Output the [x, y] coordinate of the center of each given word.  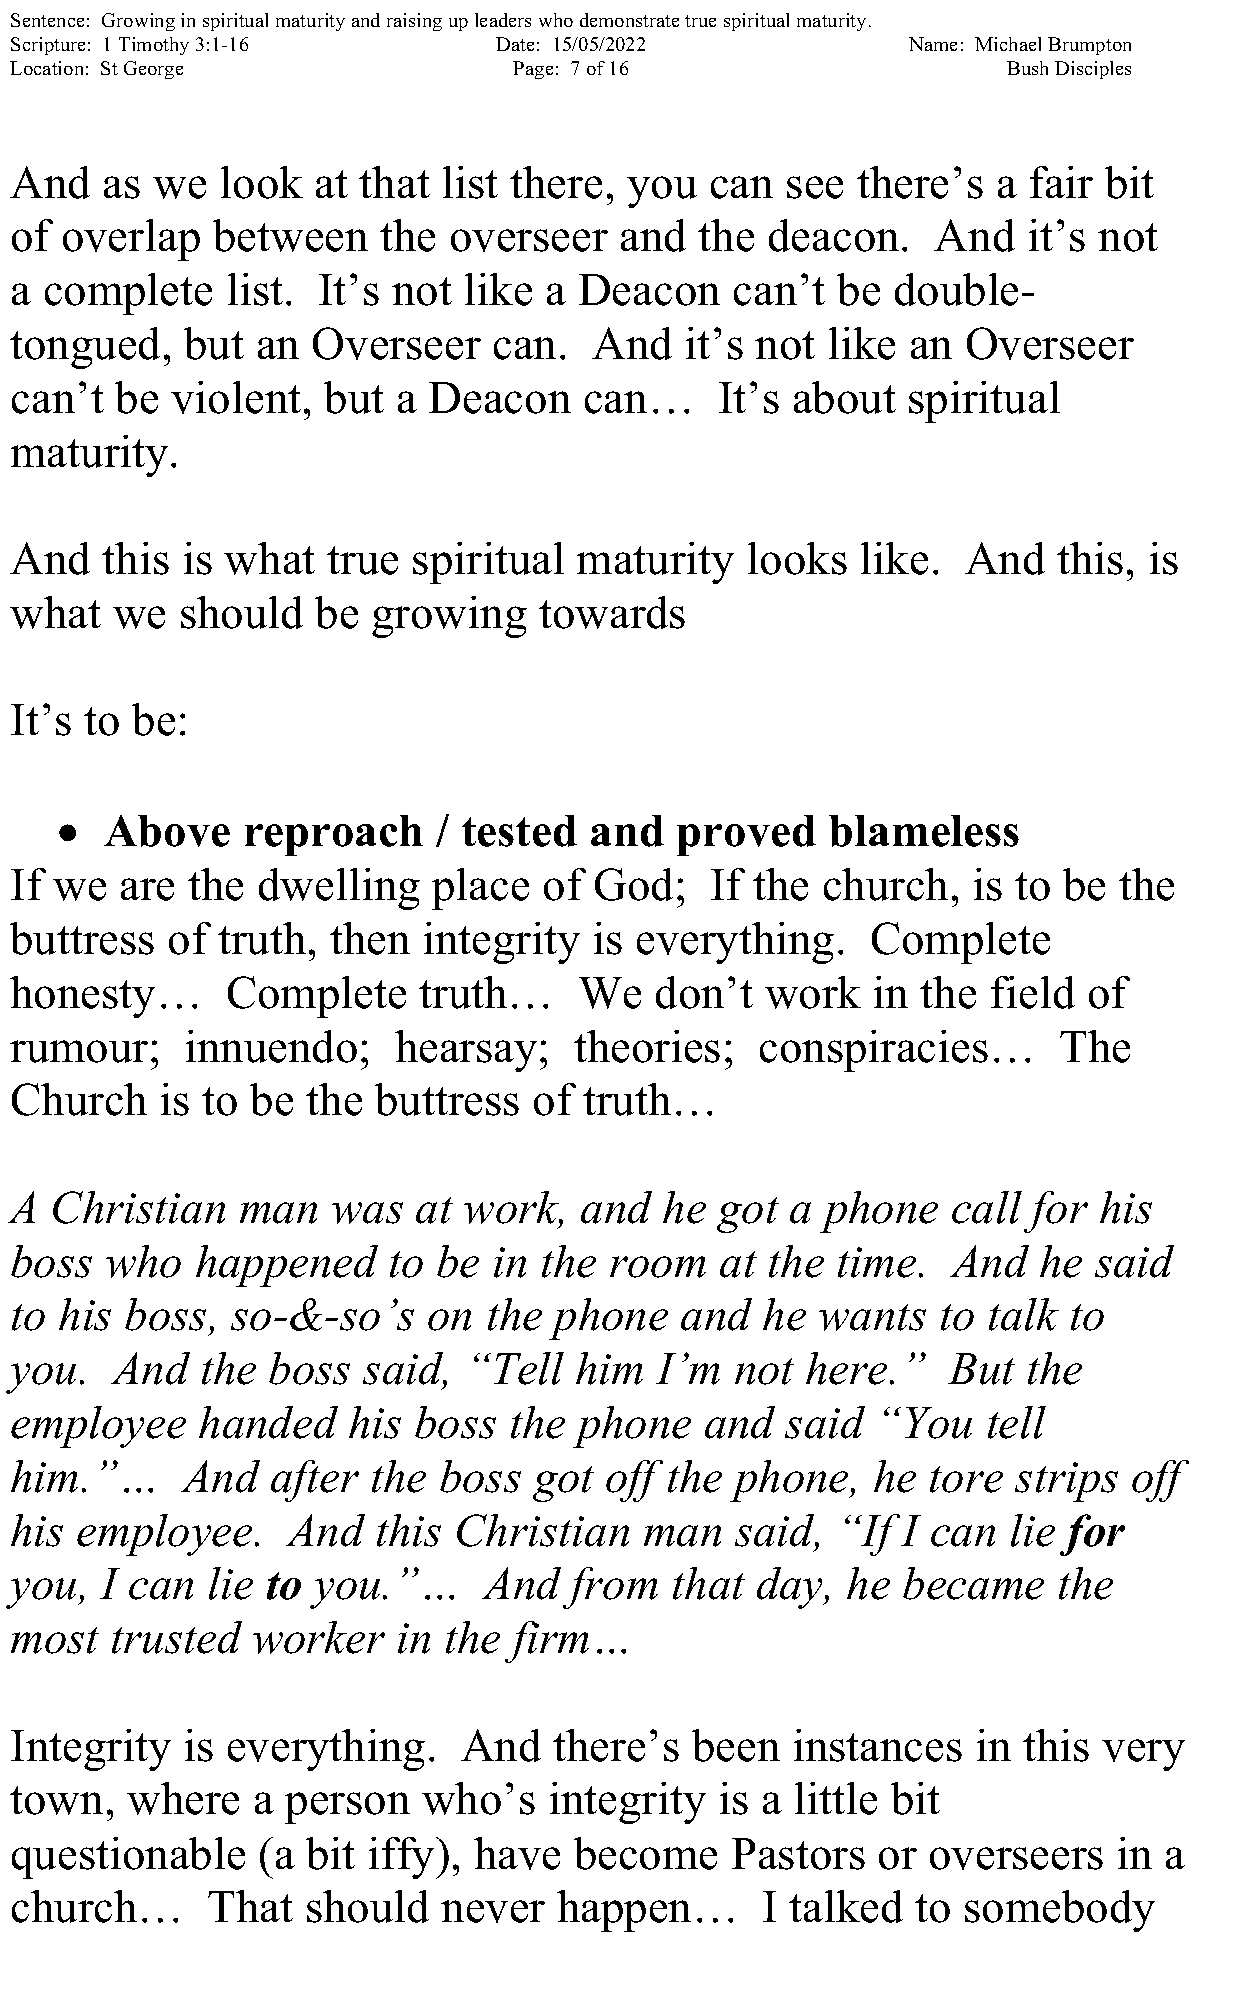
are [147, 889]
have [517, 1853]
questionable [128, 1858]
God [634, 884]
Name [933, 44]
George [153, 70]
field [1033, 992]
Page [533, 70]
